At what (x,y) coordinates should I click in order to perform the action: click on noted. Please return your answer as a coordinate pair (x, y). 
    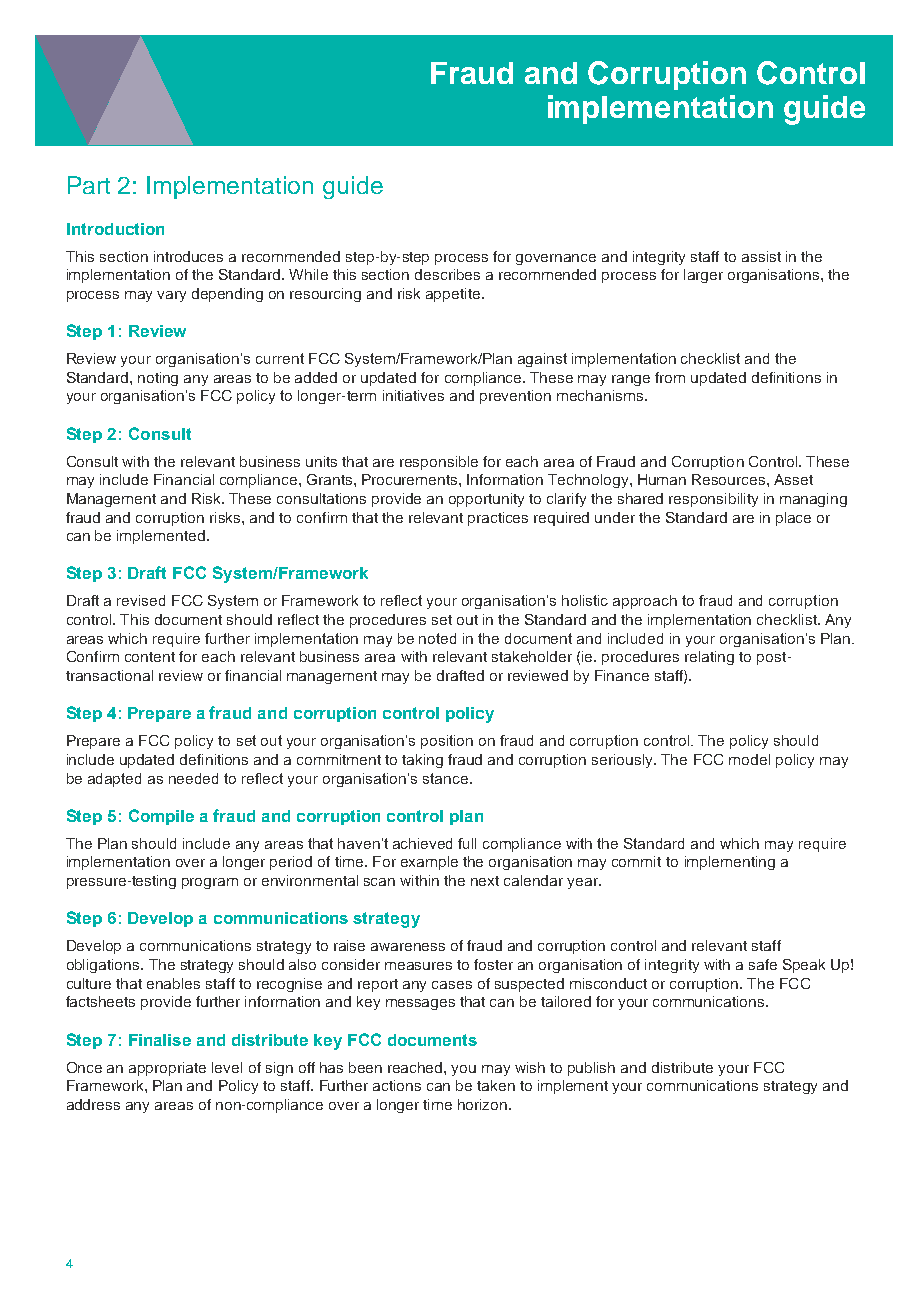
    Looking at the image, I should click on (437, 638).
